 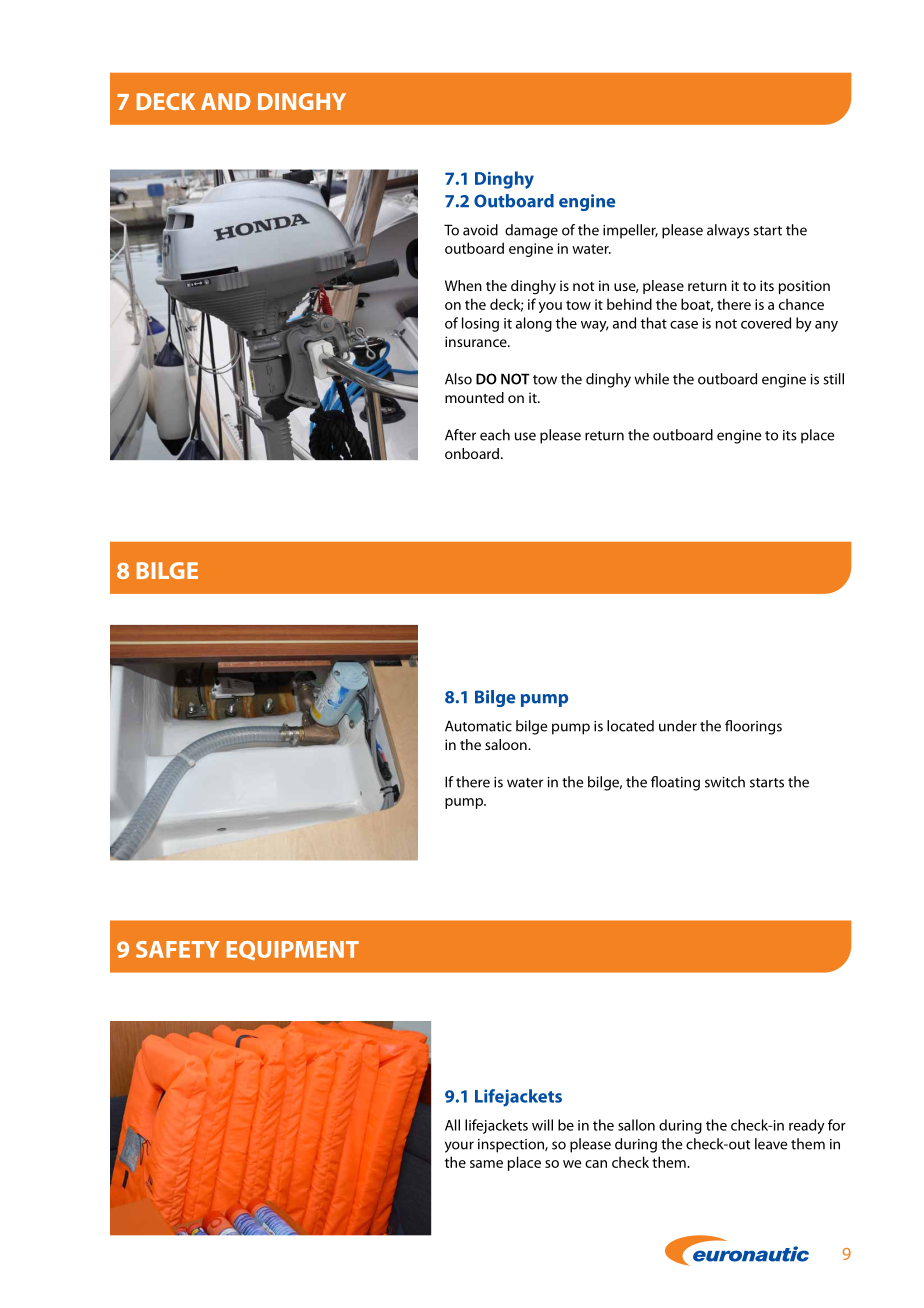 What do you see at coordinates (459, 1147) in the document?
I see `your` at bounding box center [459, 1147].
